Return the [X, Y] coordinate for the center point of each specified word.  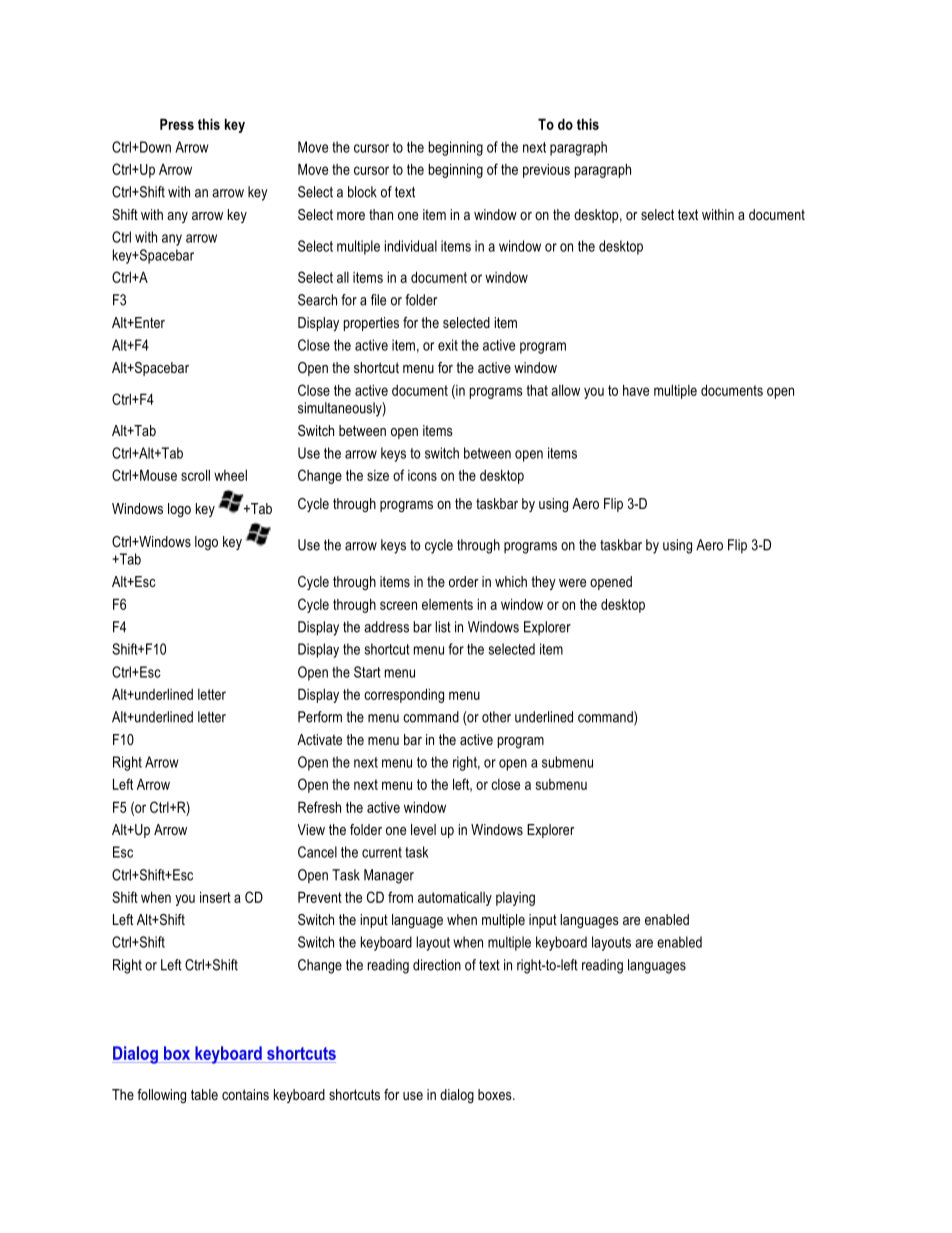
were [572, 583]
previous [546, 170]
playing [515, 899]
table [204, 1094]
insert [215, 897]
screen [398, 605]
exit [448, 345]
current [382, 852]
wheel [230, 475]
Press [177, 124]
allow [565, 390]
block [362, 192]
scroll [195, 475]
